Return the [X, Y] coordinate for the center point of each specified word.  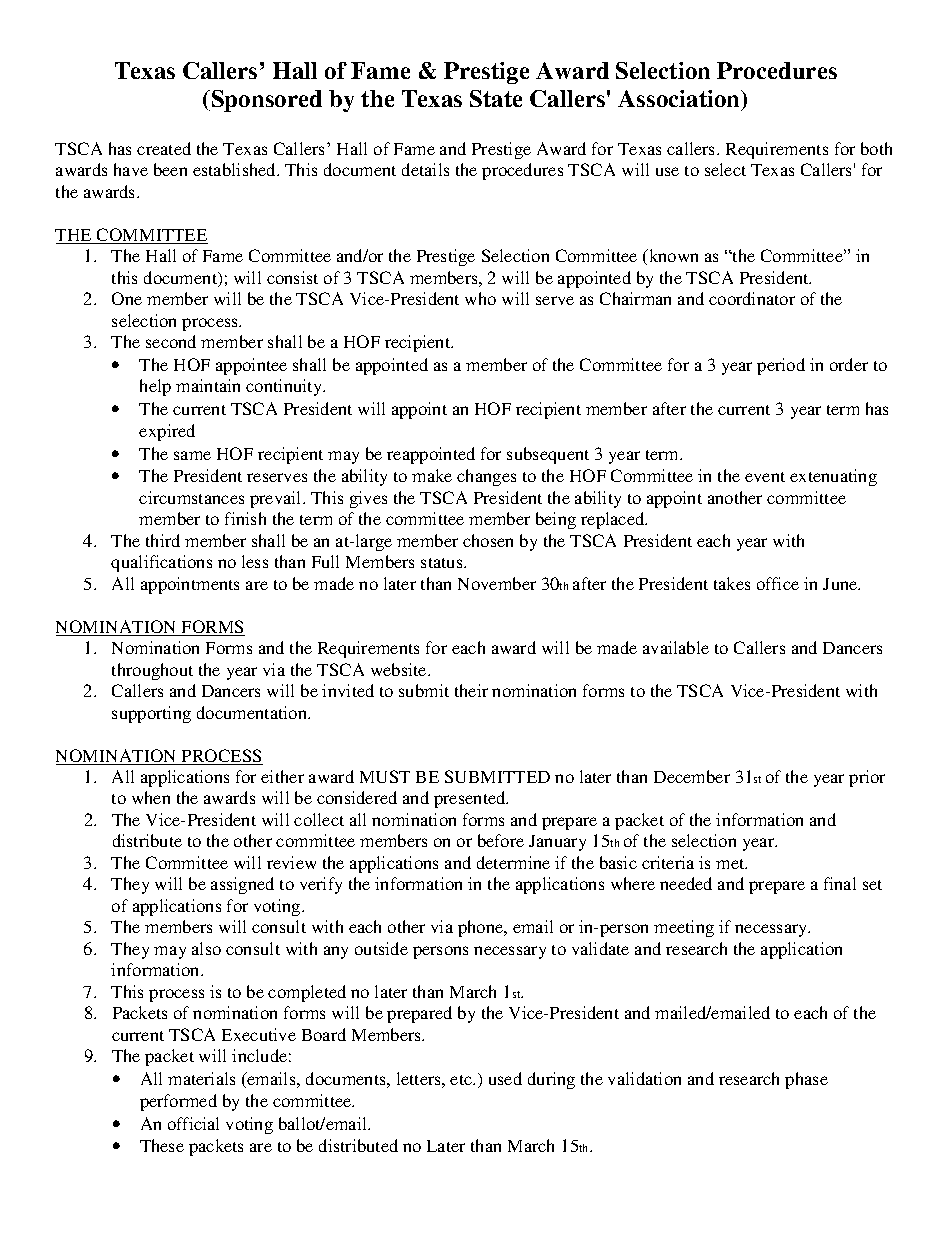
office [778, 583]
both [876, 148]
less [255, 561]
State [496, 98]
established [236, 169]
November [497, 583]
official [193, 1123]
